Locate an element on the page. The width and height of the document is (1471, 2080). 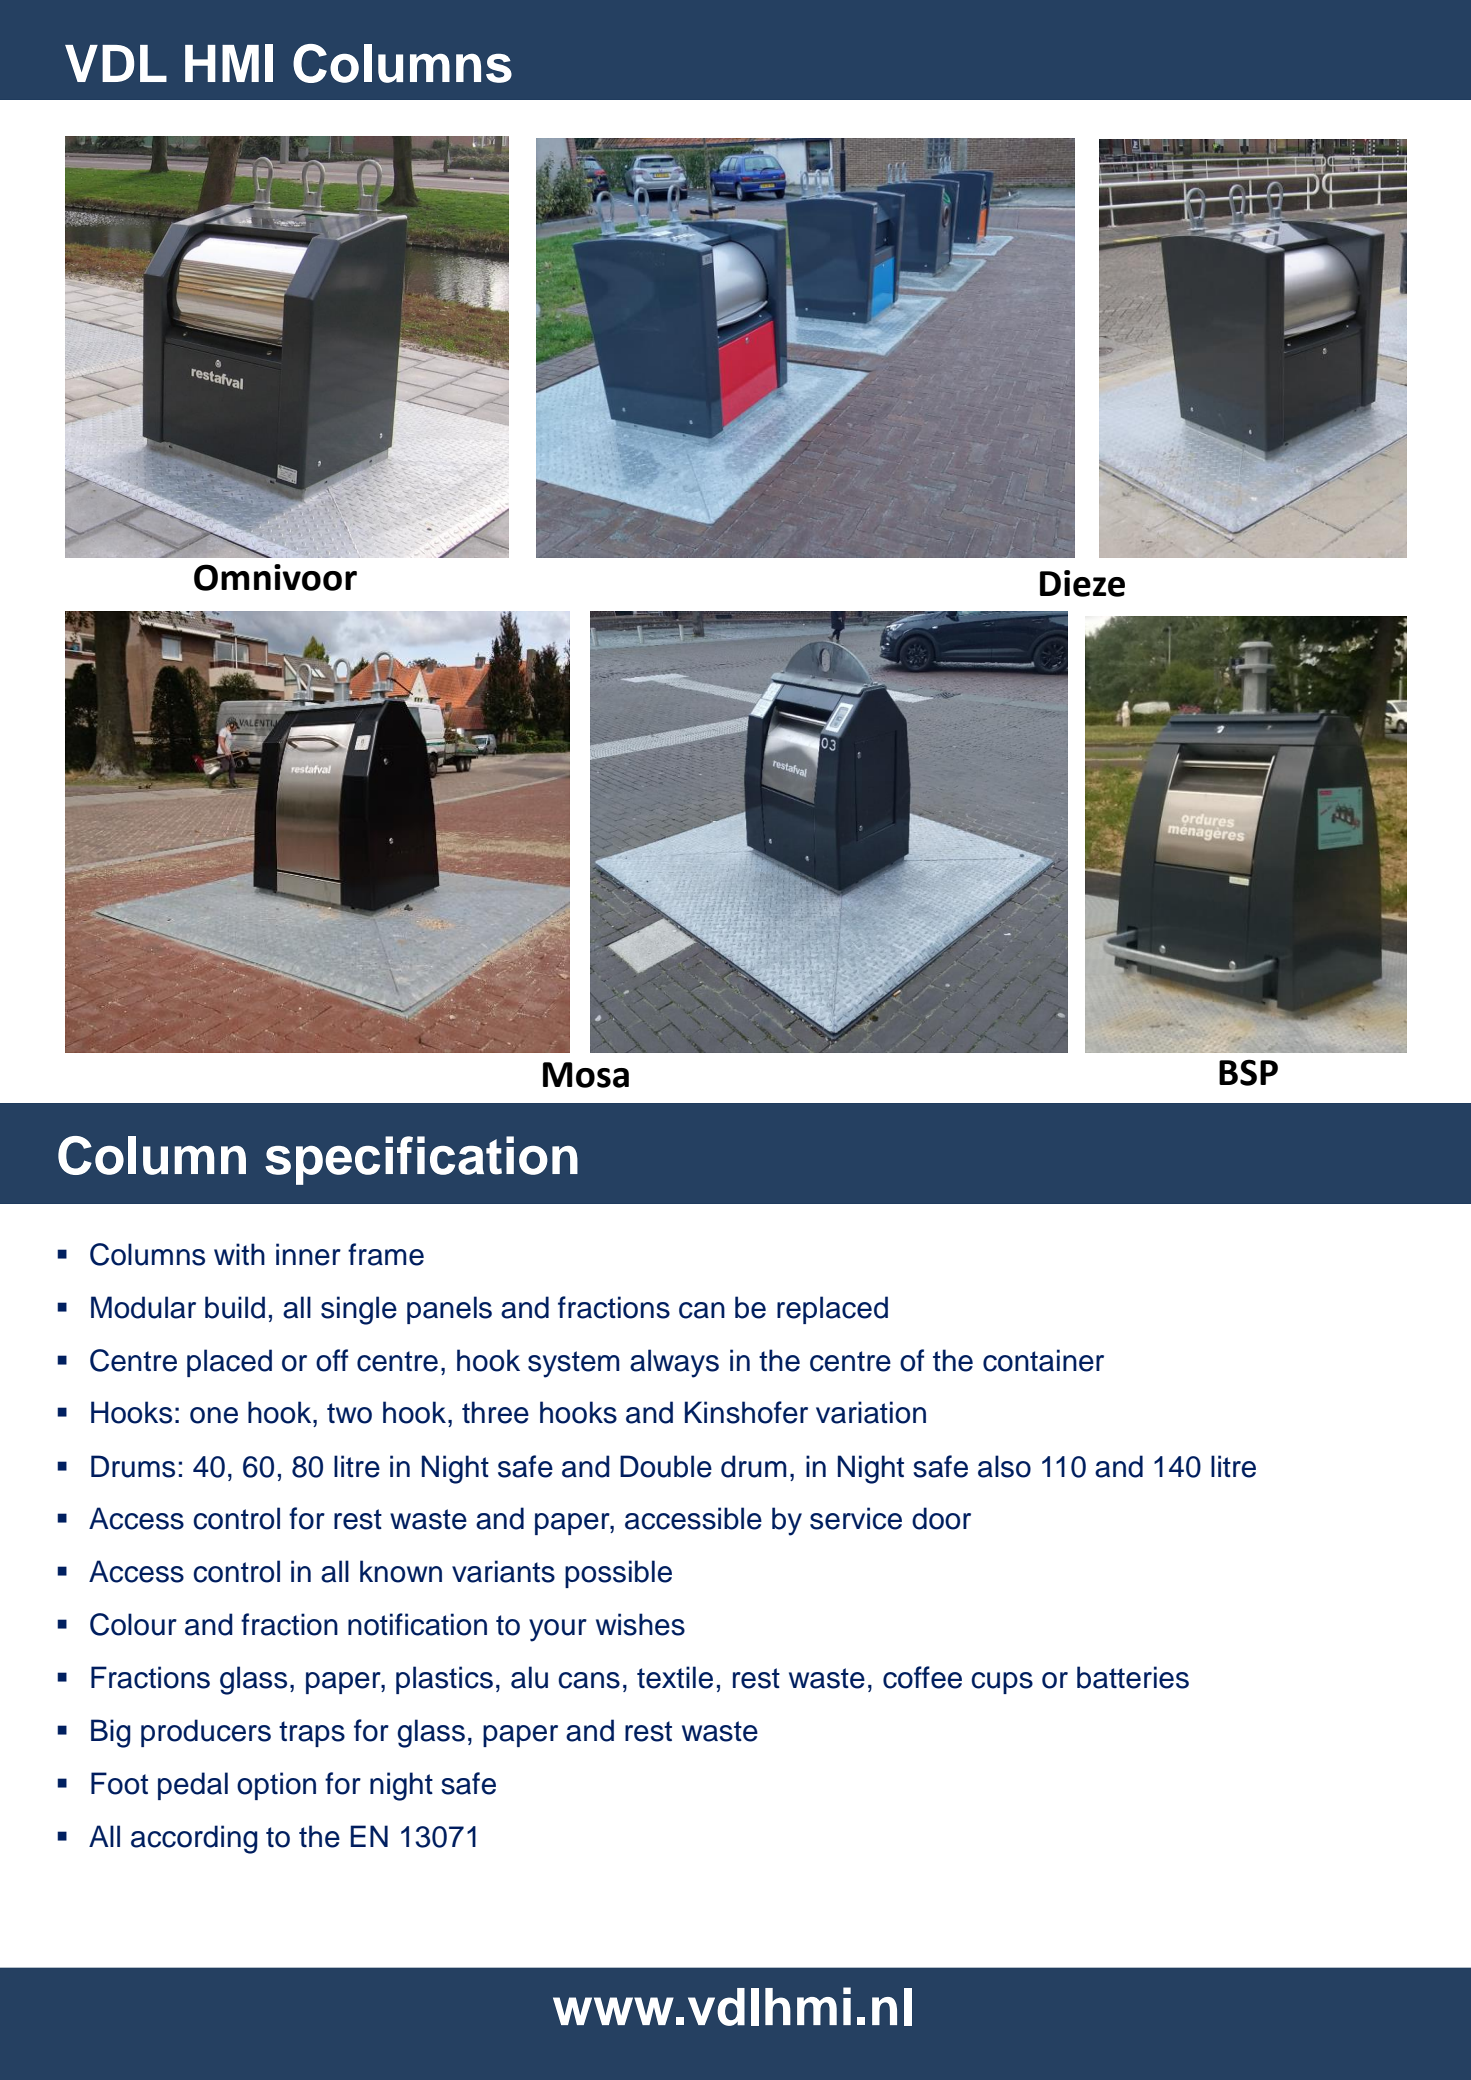
Colour is located at coordinates (133, 1624).
